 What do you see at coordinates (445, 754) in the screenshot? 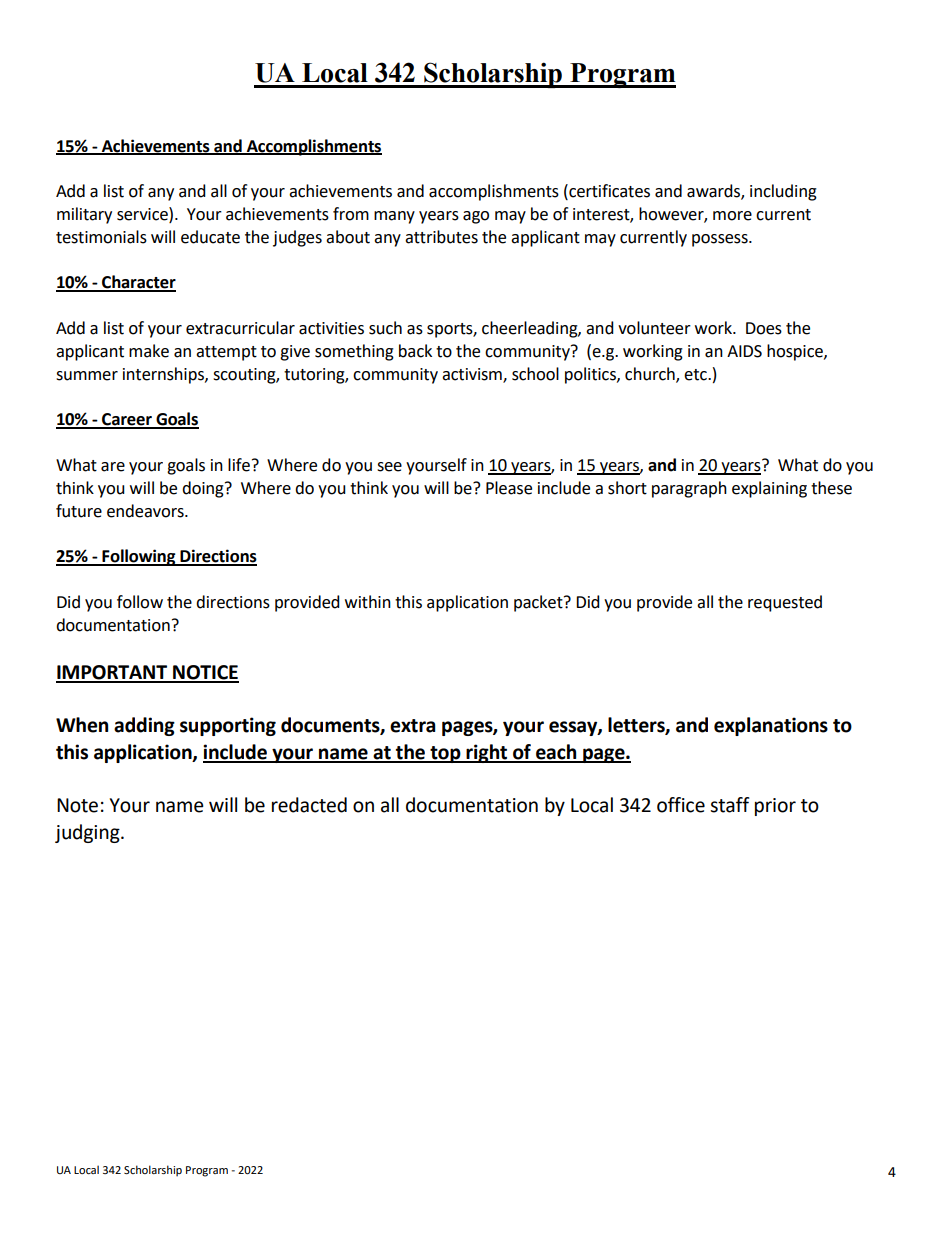
I see `top` at bounding box center [445, 754].
